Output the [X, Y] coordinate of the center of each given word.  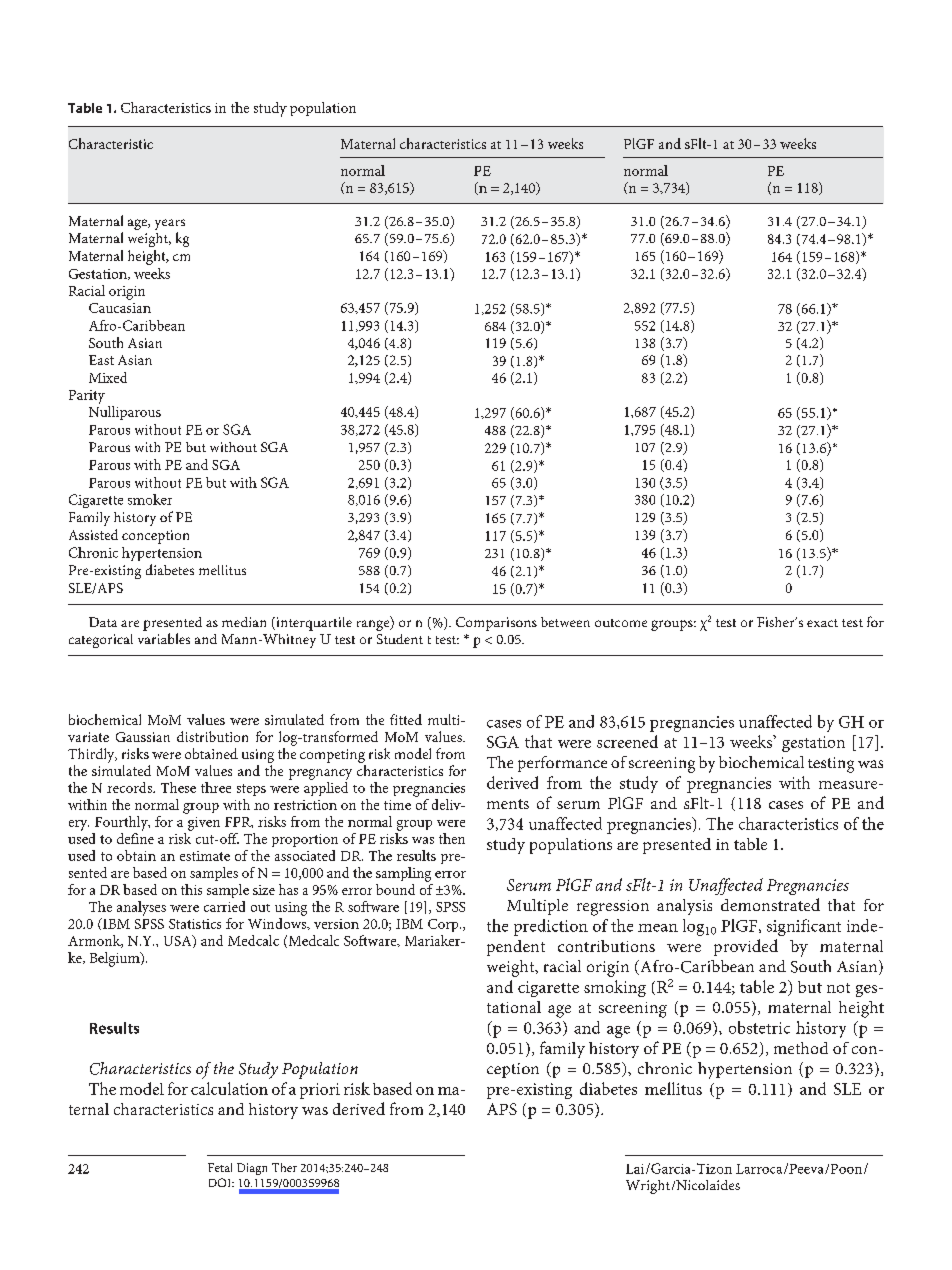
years [170, 226]
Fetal [220, 1167]
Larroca [759, 1169]
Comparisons [496, 624]
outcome [621, 623]
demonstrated [770, 904]
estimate [205, 856]
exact [822, 623]
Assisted [93, 534]
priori [320, 1091]
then [452, 838]
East [101, 360]
